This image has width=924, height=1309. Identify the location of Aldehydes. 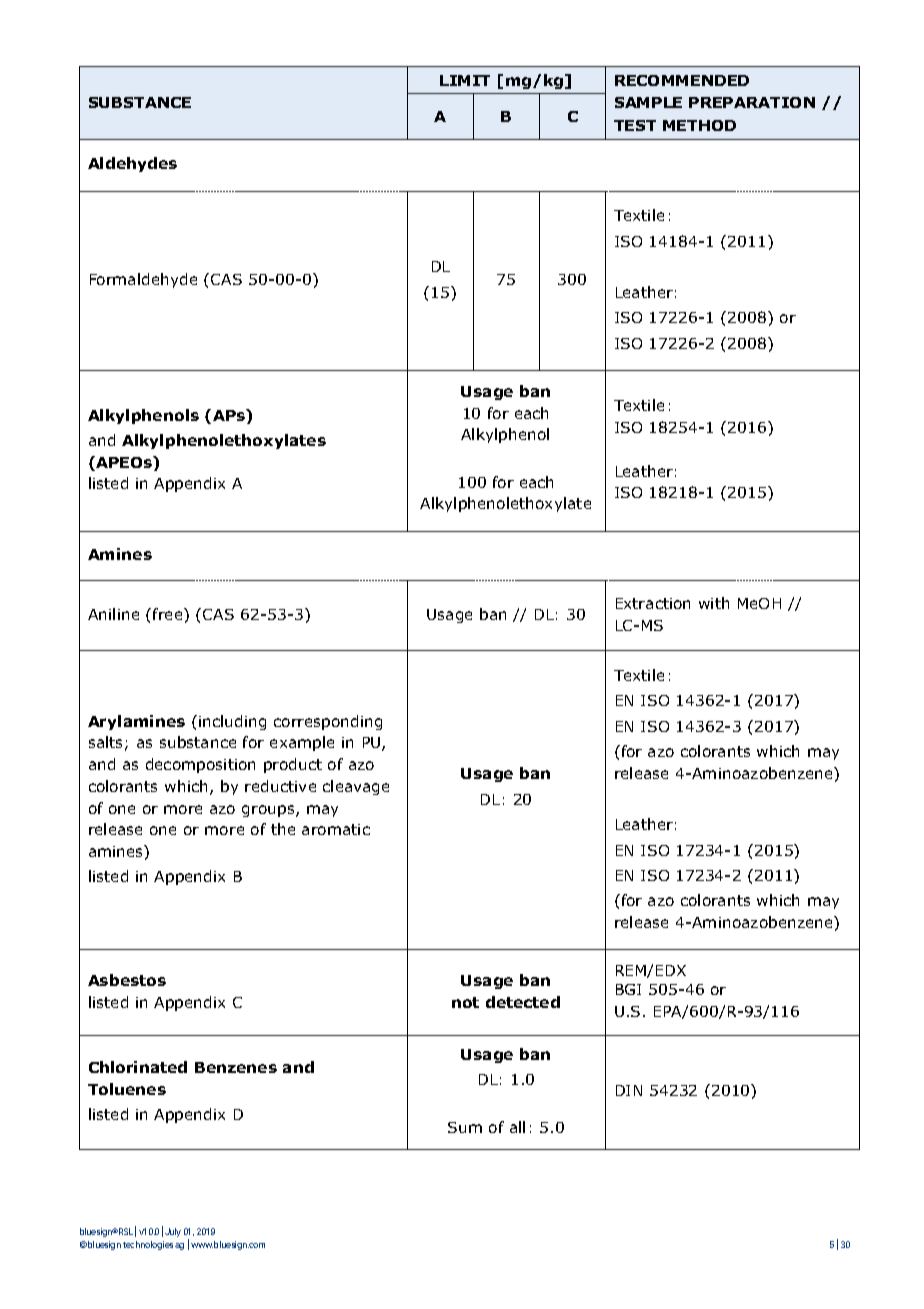
(132, 164).
